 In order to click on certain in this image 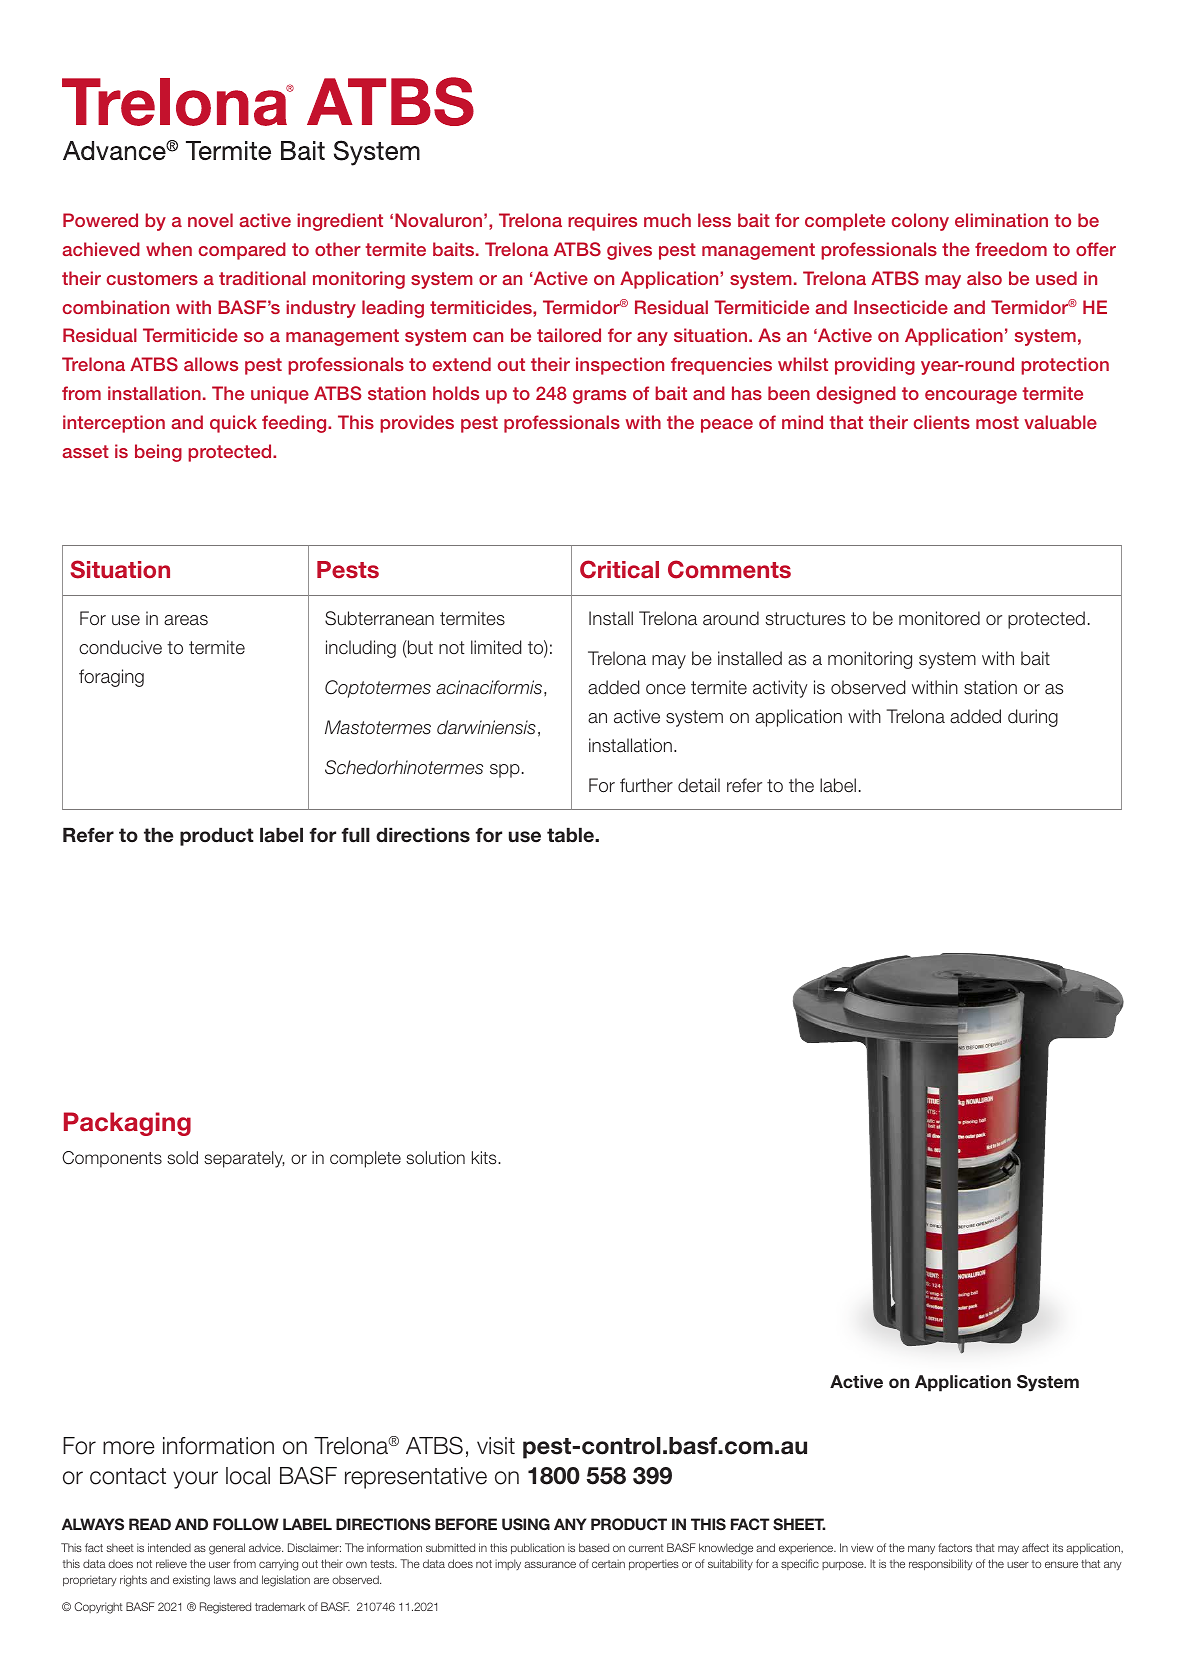, I will do `click(608, 1563)`.
